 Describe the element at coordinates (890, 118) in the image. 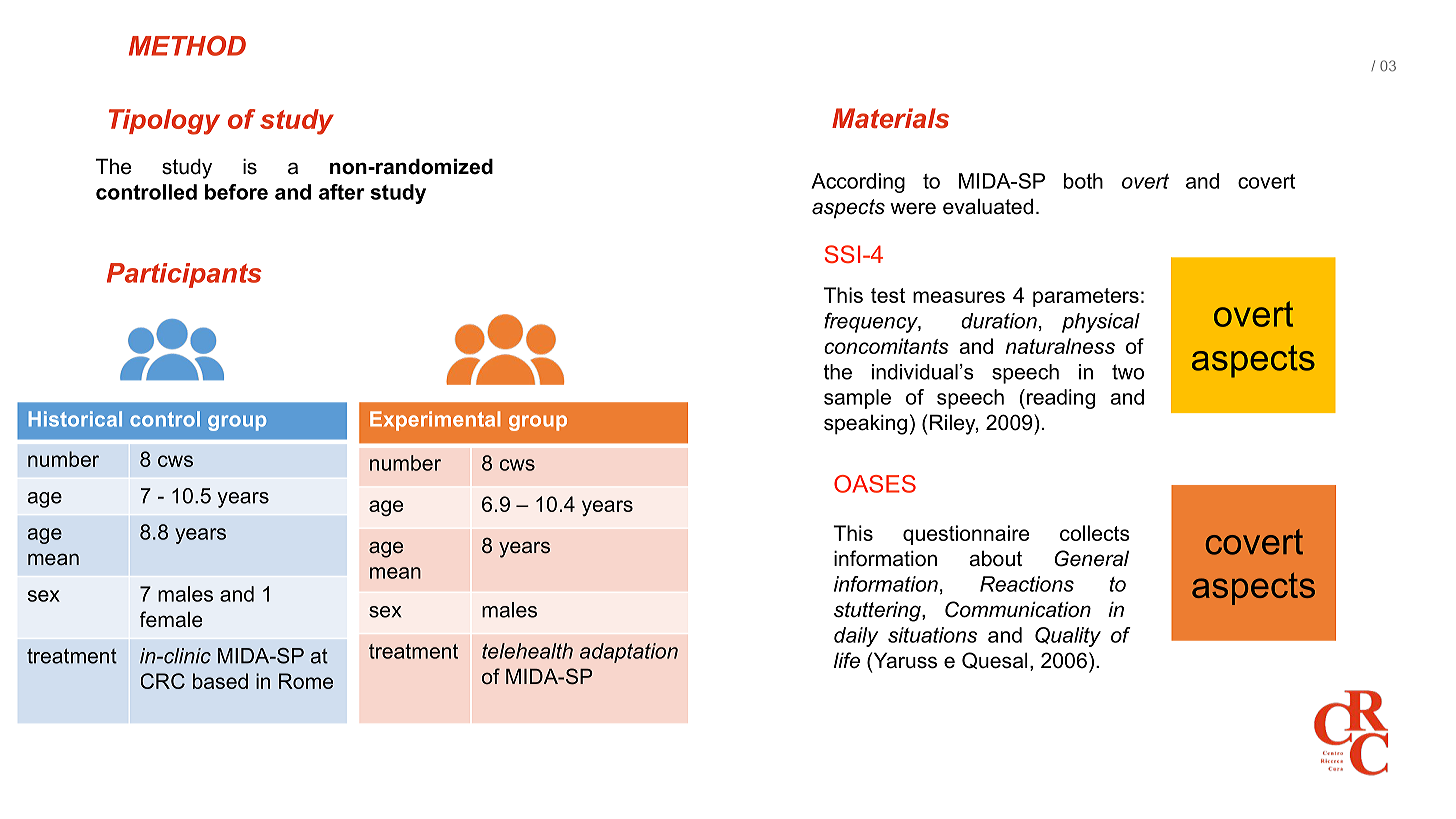

I see `Materials` at that location.
